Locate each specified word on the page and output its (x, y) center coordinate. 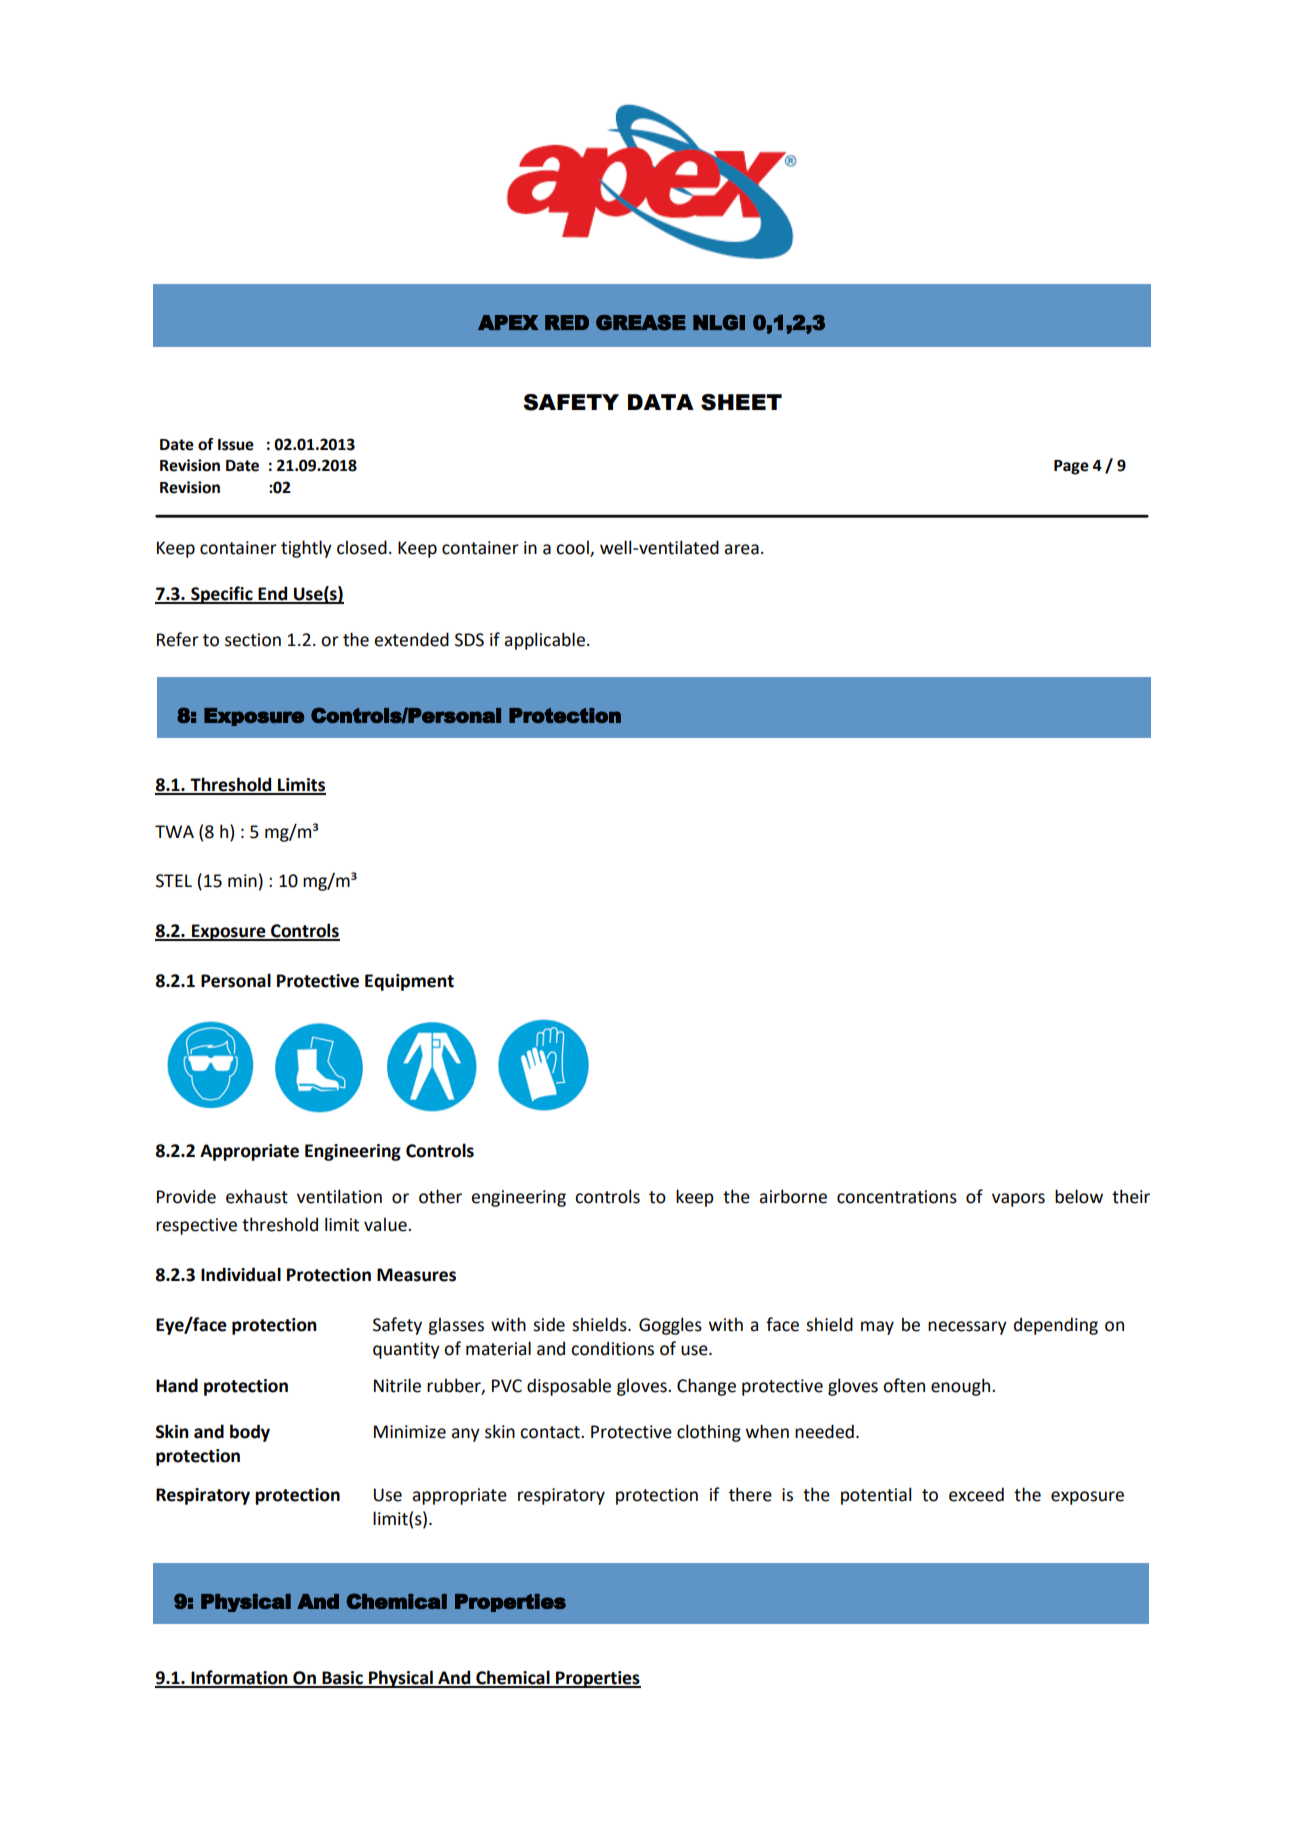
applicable (546, 641)
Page (1071, 467)
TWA (174, 831)
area (741, 549)
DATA (661, 402)
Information (239, 1678)
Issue (236, 445)
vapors (1018, 1200)
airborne (793, 1196)
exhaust (257, 1196)
